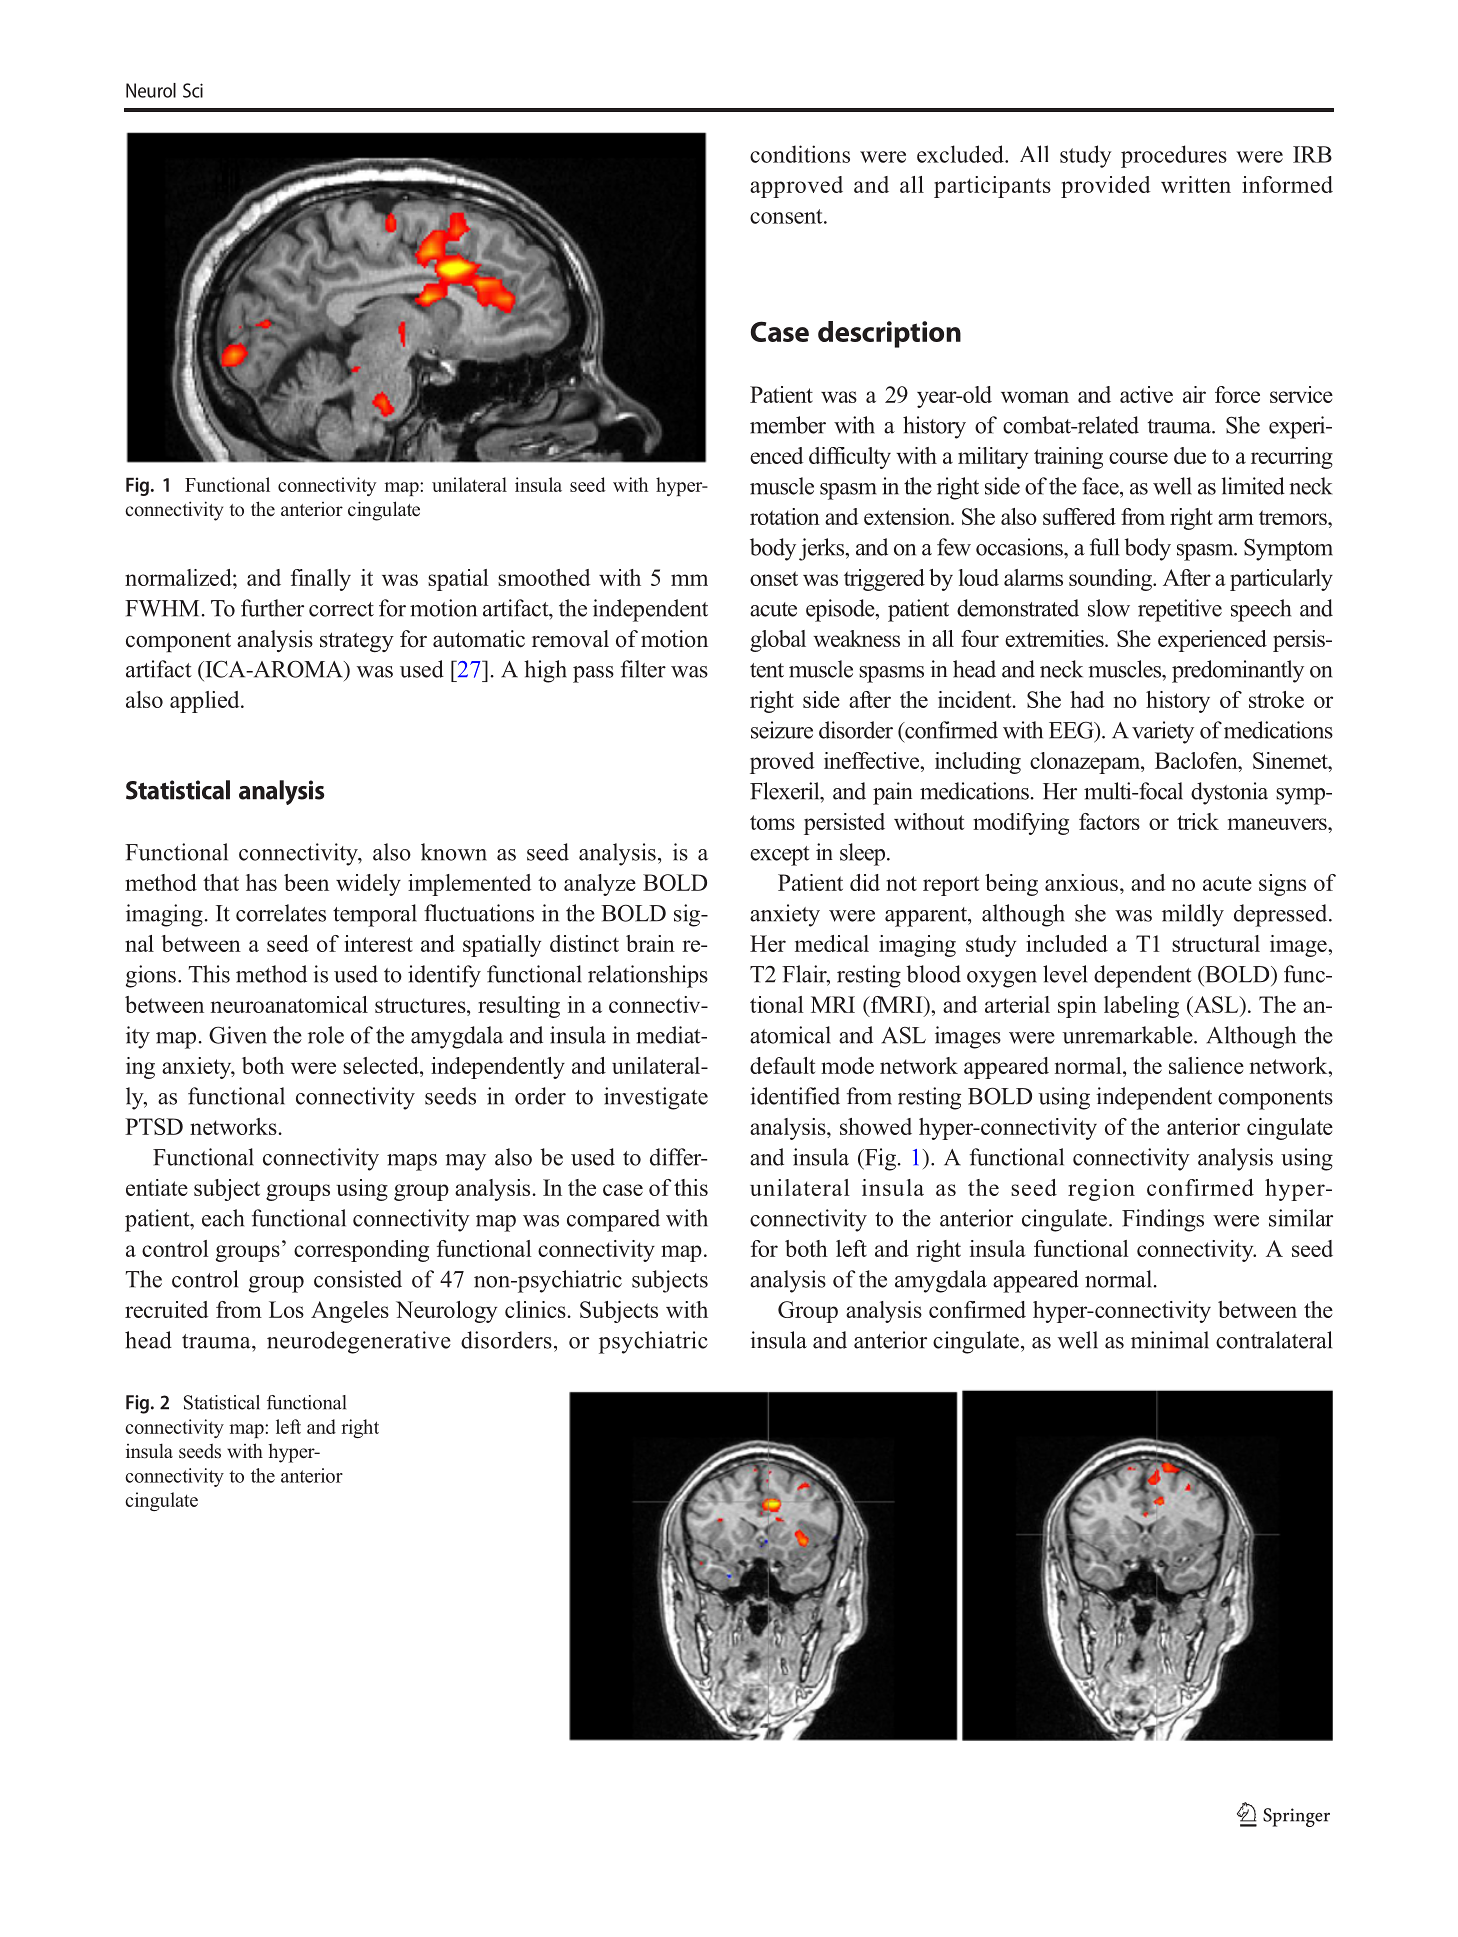 This image has height=1937, width=1458. I want to click on Sci, so click(193, 90).
